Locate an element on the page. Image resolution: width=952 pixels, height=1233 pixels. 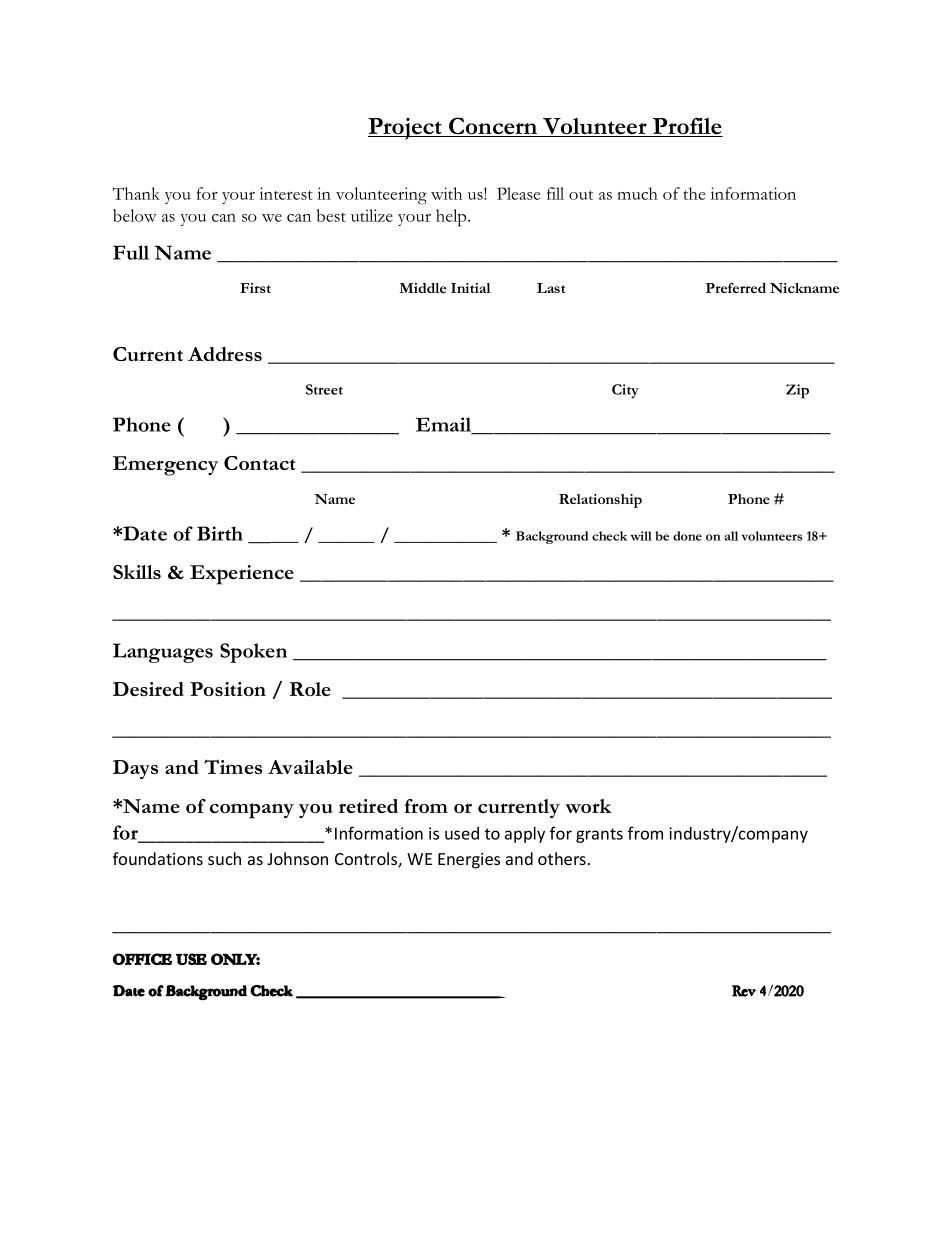
Concern is located at coordinates (493, 127).
